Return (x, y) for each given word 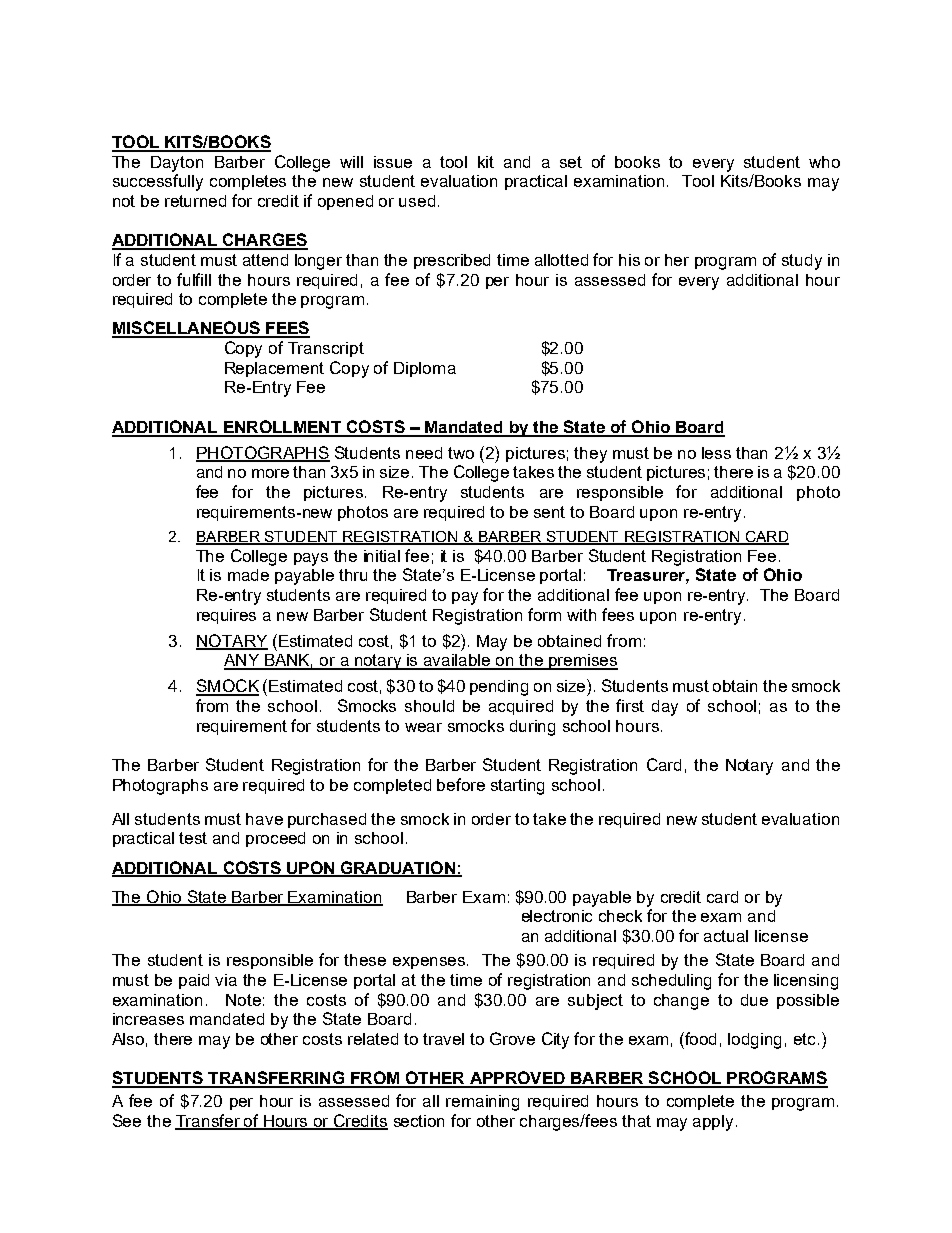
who (824, 162)
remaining (482, 1103)
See (127, 1120)
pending (499, 688)
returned (195, 201)
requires (226, 616)
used (417, 201)
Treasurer (648, 576)
